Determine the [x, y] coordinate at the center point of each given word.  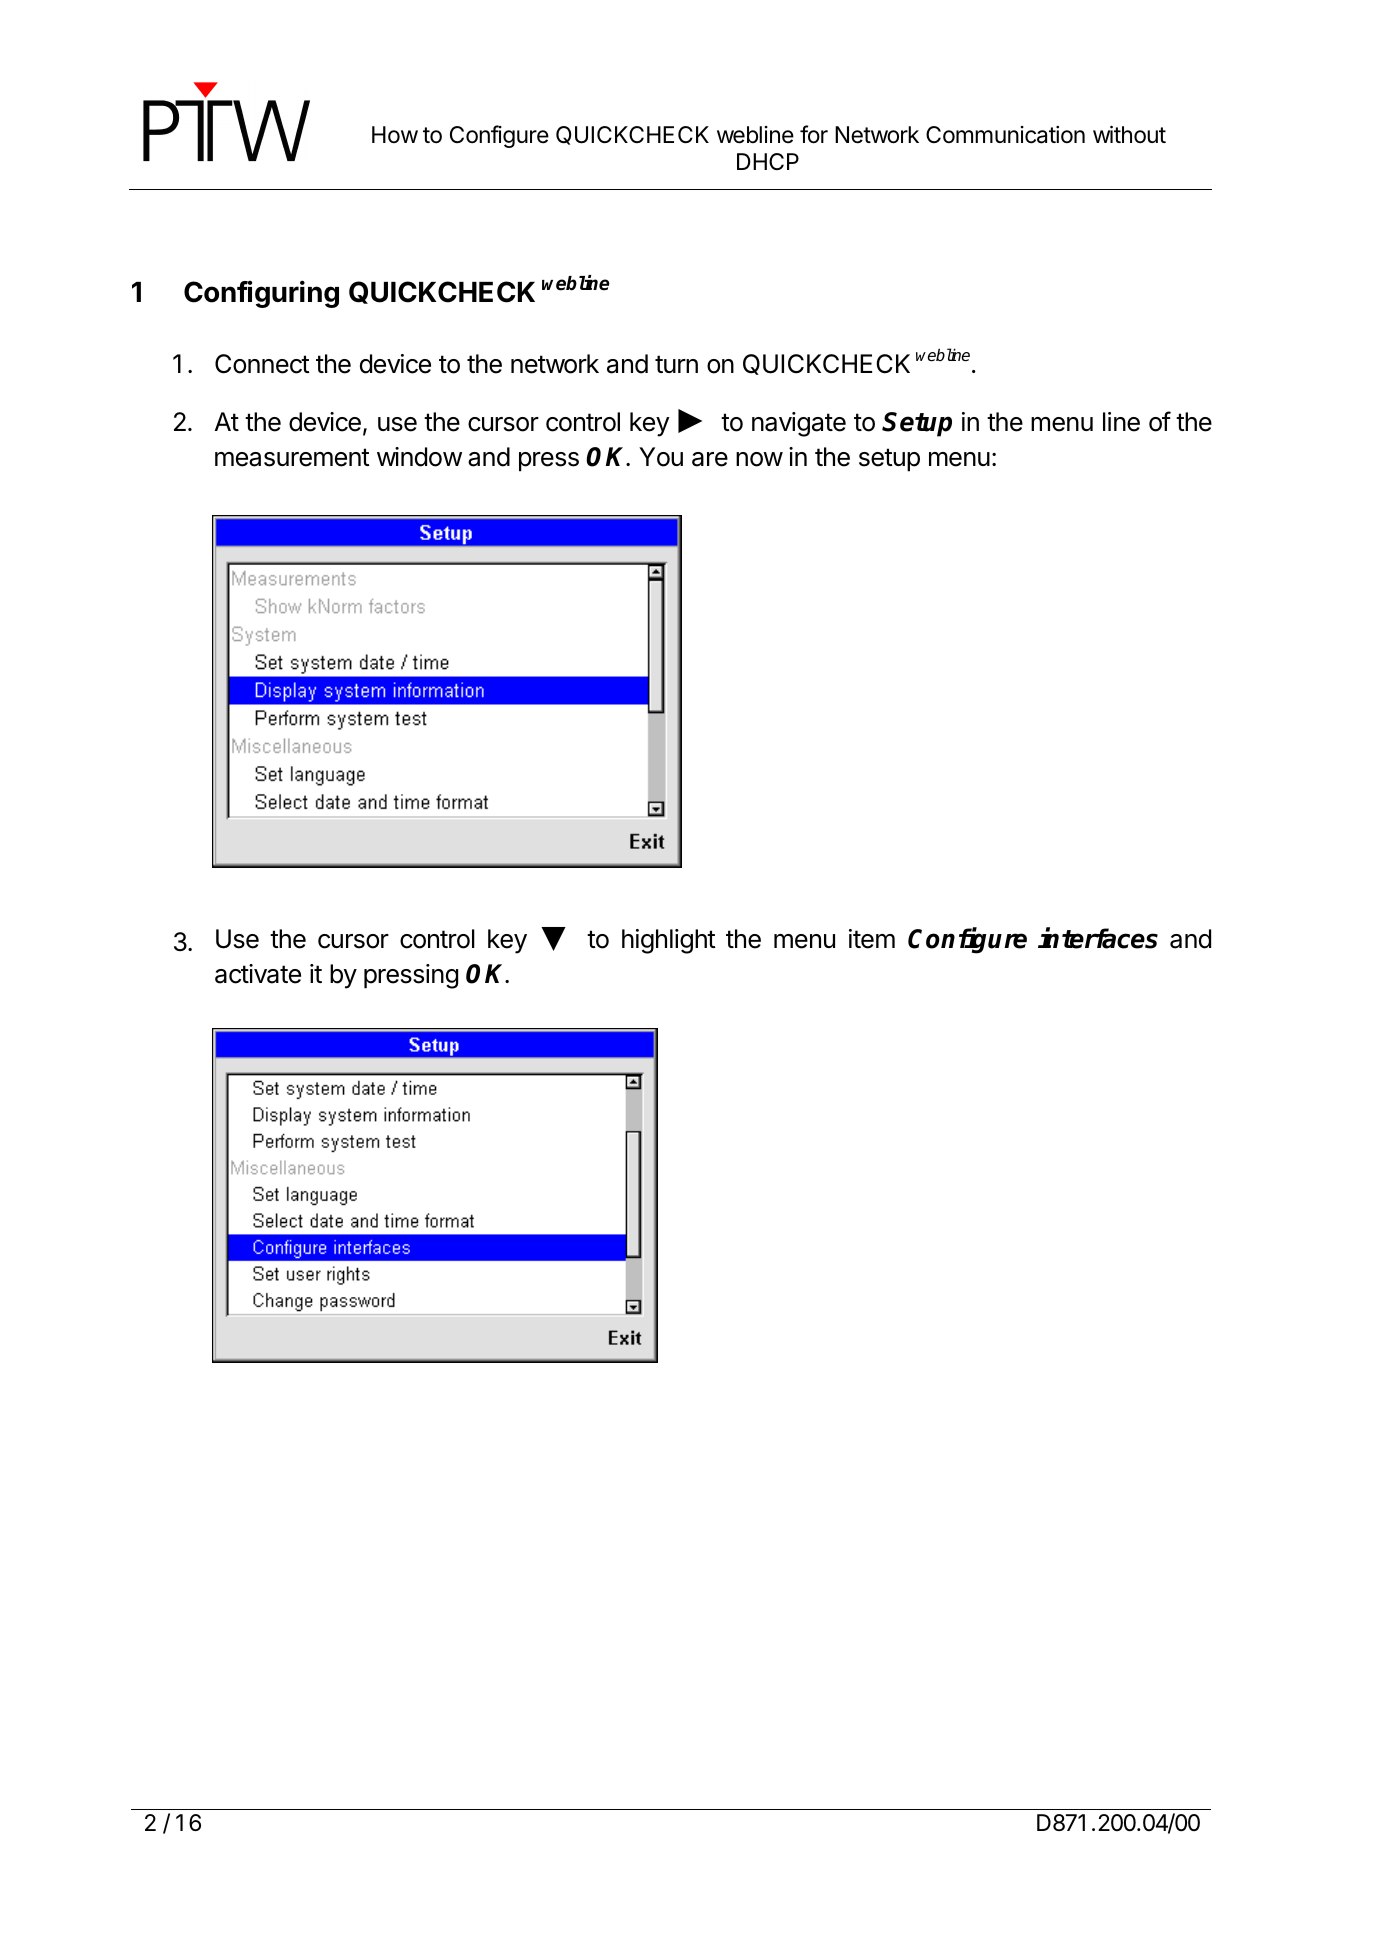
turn [676, 364]
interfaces [1098, 938]
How [395, 134]
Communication [1005, 135]
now [759, 459]
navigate [799, 424]
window [419, 457]
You [661, 457]
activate [258, 974]
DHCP [768, 161]
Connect [262, 364]
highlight [669, 941]
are [710, 459]
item [872, 939]
